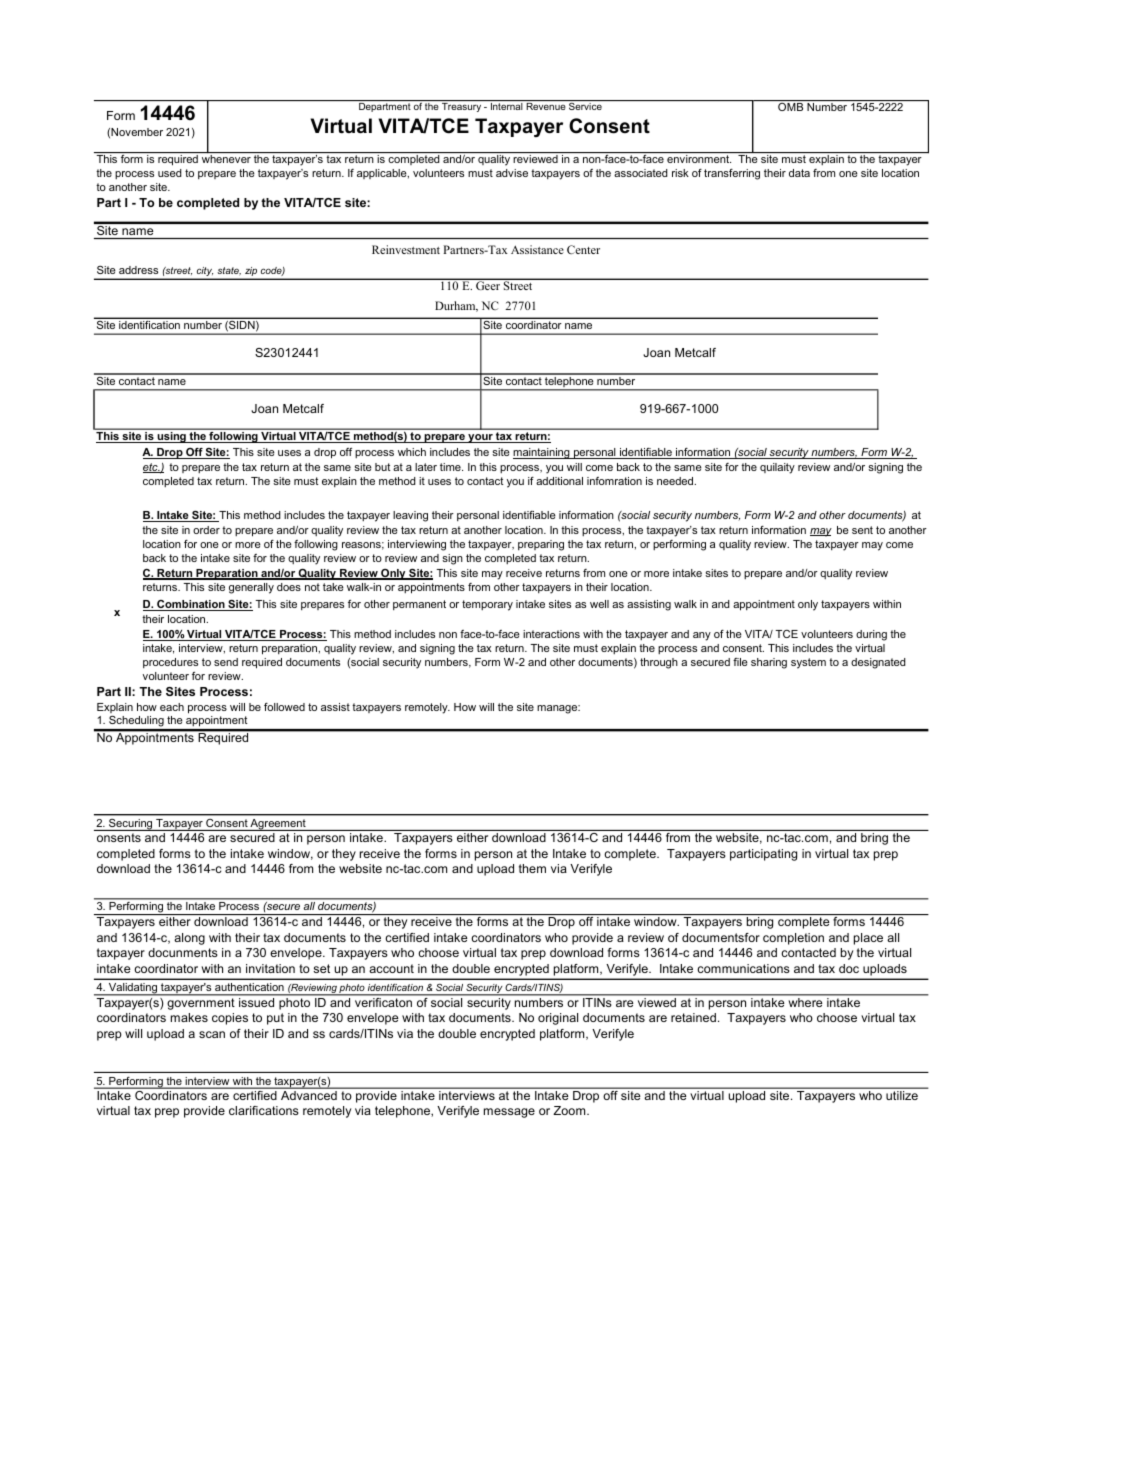 The image size is (1129, 1461). What do you see at coordinates (189, 939) in the screenshot?
I see `along` at bounding box center [189, 939].
